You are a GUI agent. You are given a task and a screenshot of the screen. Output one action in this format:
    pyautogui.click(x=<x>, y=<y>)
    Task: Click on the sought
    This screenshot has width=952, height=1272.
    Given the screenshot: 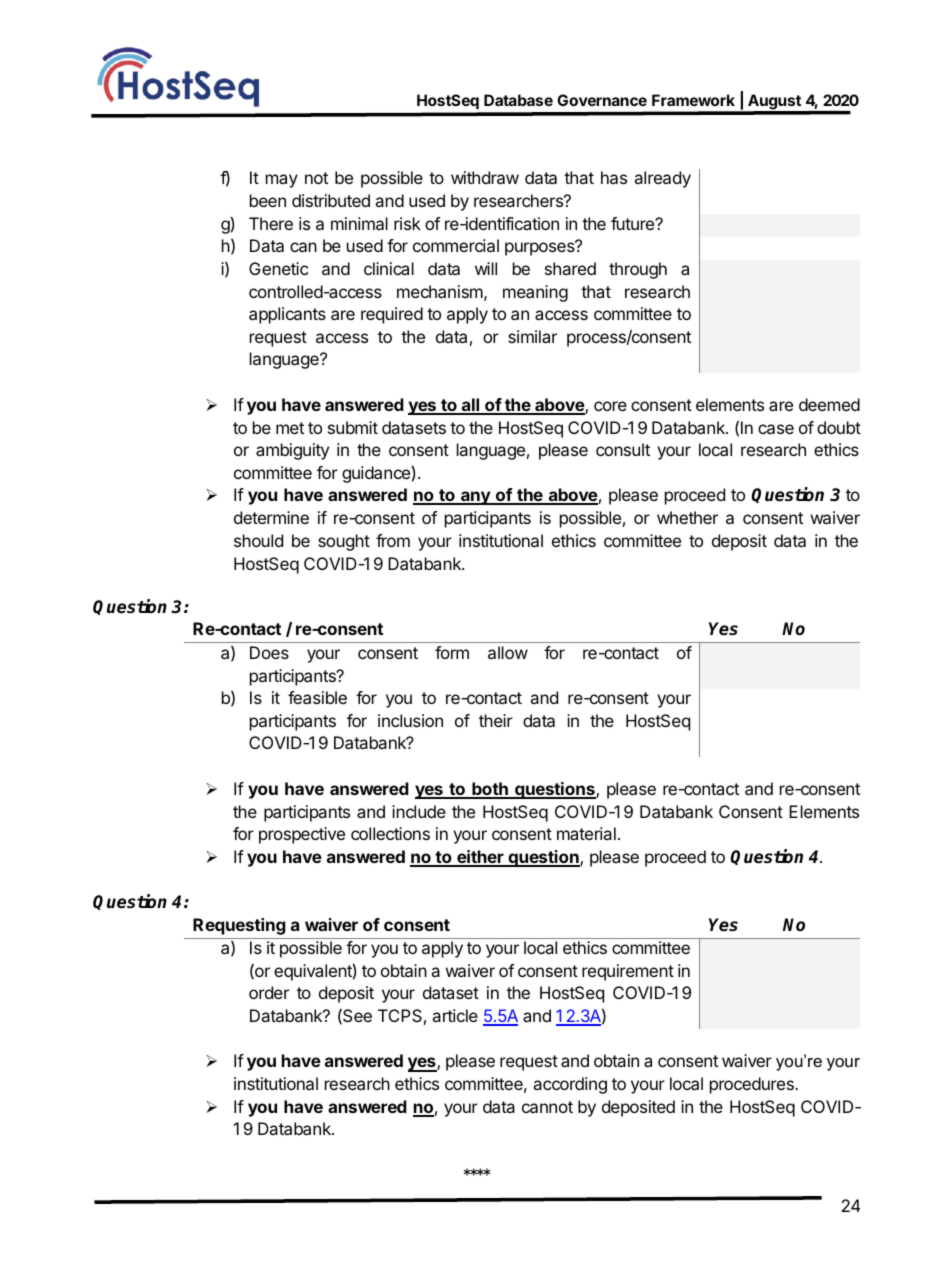 What is the action you would take?
    pyautogui.click(x=344, y=542)
